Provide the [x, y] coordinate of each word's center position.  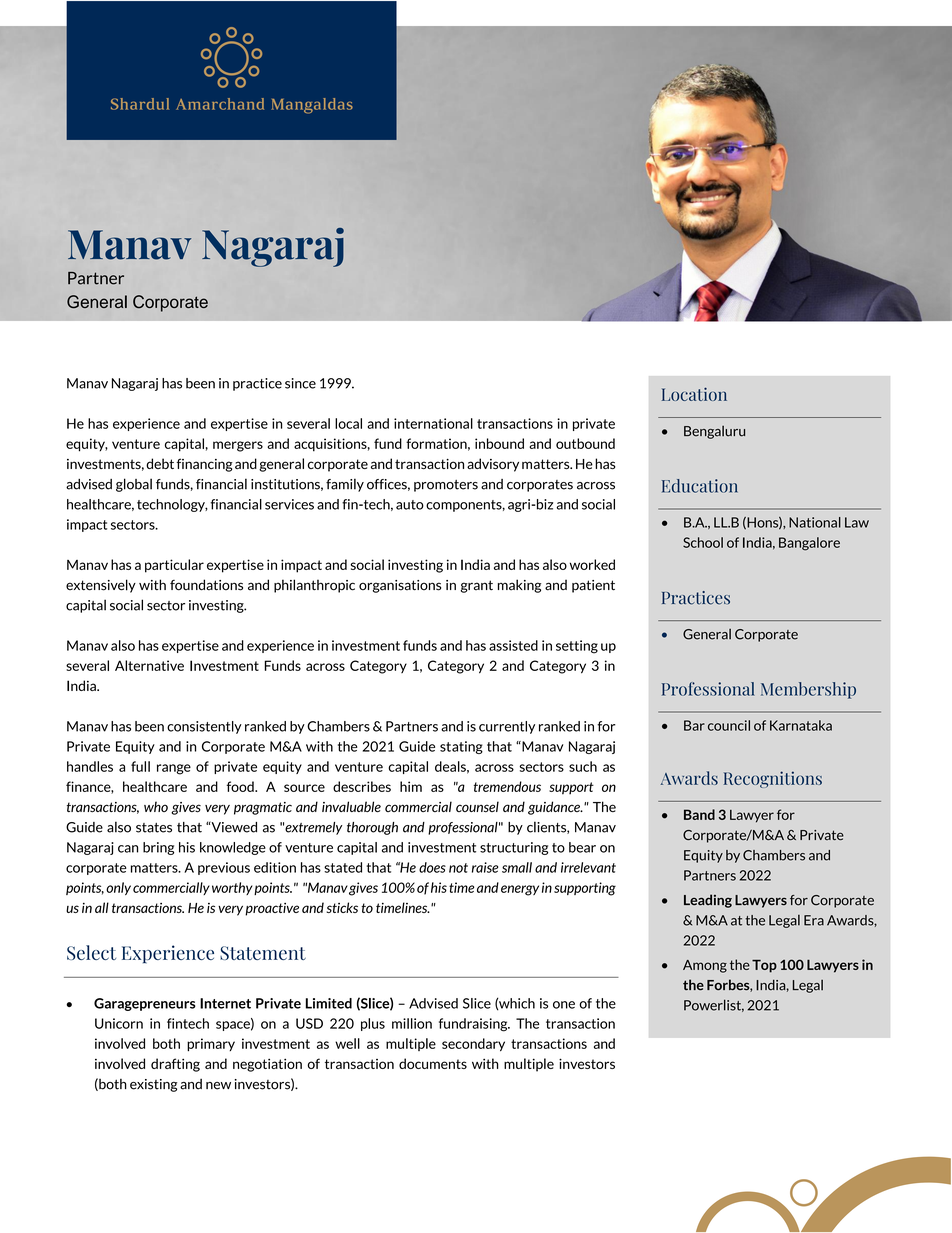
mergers [238, 446]
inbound [499, 443]
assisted [513, 645]
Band [699, 814]
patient [593, 586]
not [458, 868]
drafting [175, 1065]
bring [158, 848]
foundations [206, 585]
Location [694, 394]
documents [433, 1063]
